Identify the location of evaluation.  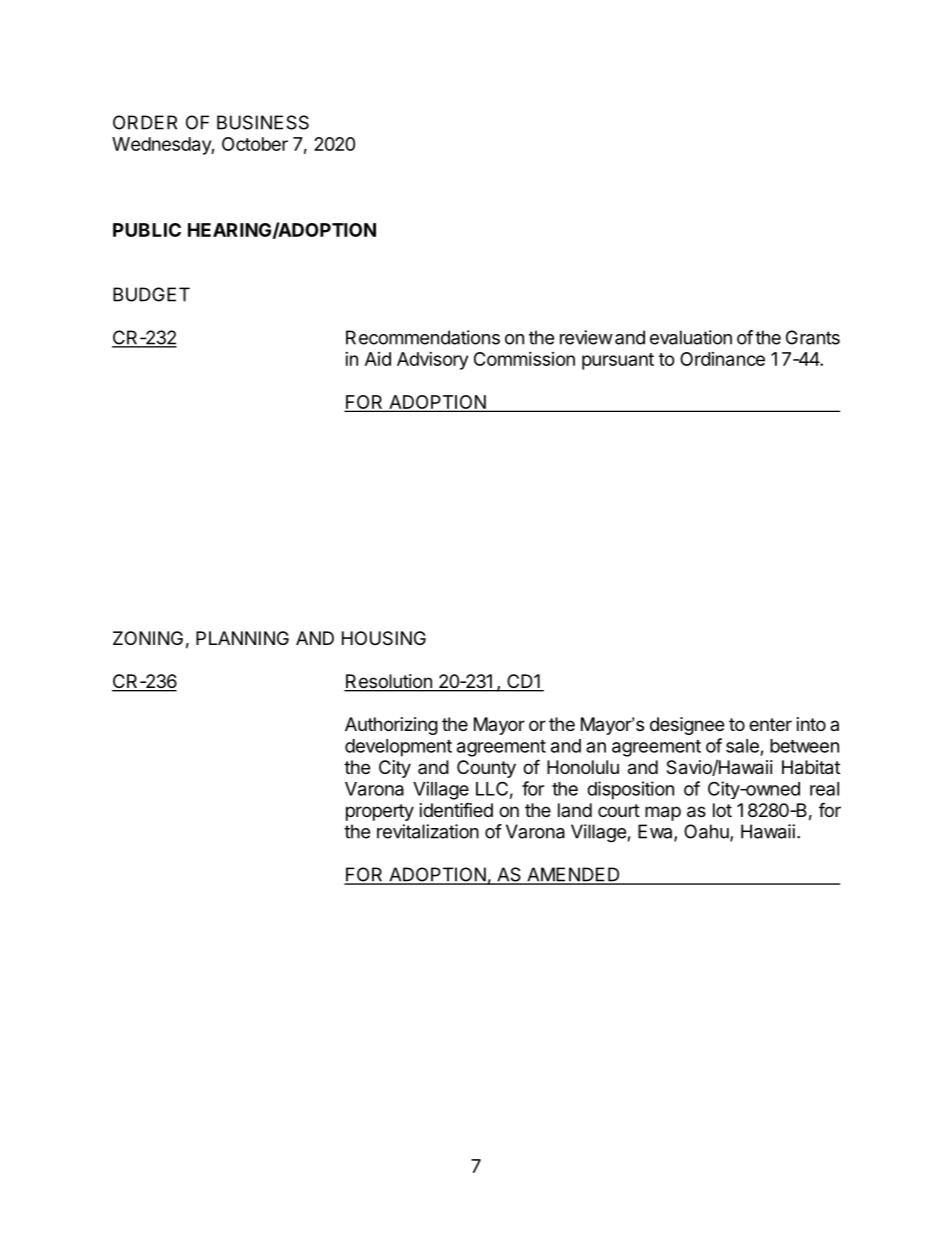
(691, 337).
